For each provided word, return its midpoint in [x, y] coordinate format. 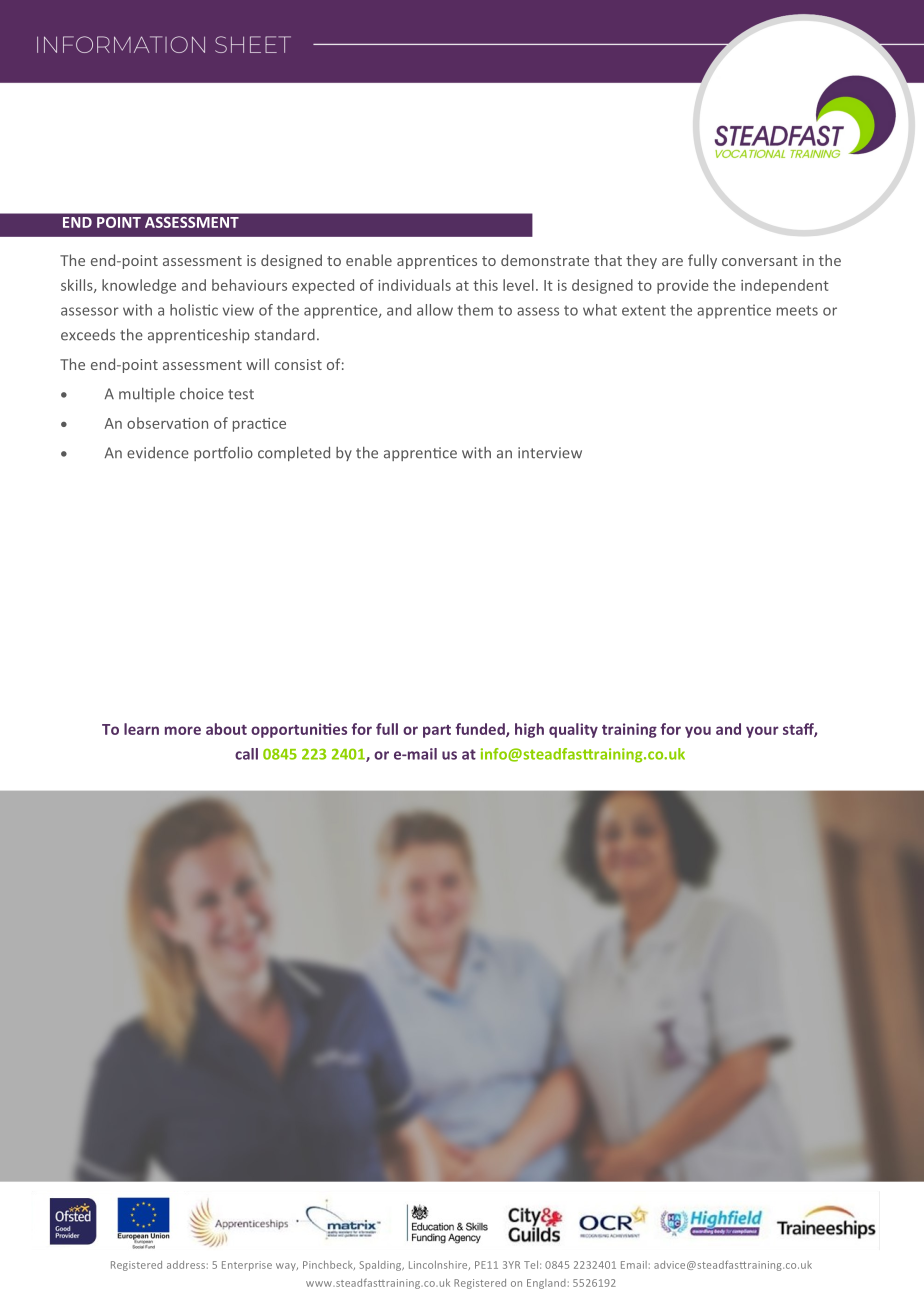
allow [435, 310]
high [529, 730]
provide [683, 286]
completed [294, 454]
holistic [194, 310]
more [183, 730]
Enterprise [247, 1266]
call [246, 754]
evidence [158, 453]
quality [573, 730]
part [437, 731]
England [546, 1284]
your [762, 732]
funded [481, 730]
